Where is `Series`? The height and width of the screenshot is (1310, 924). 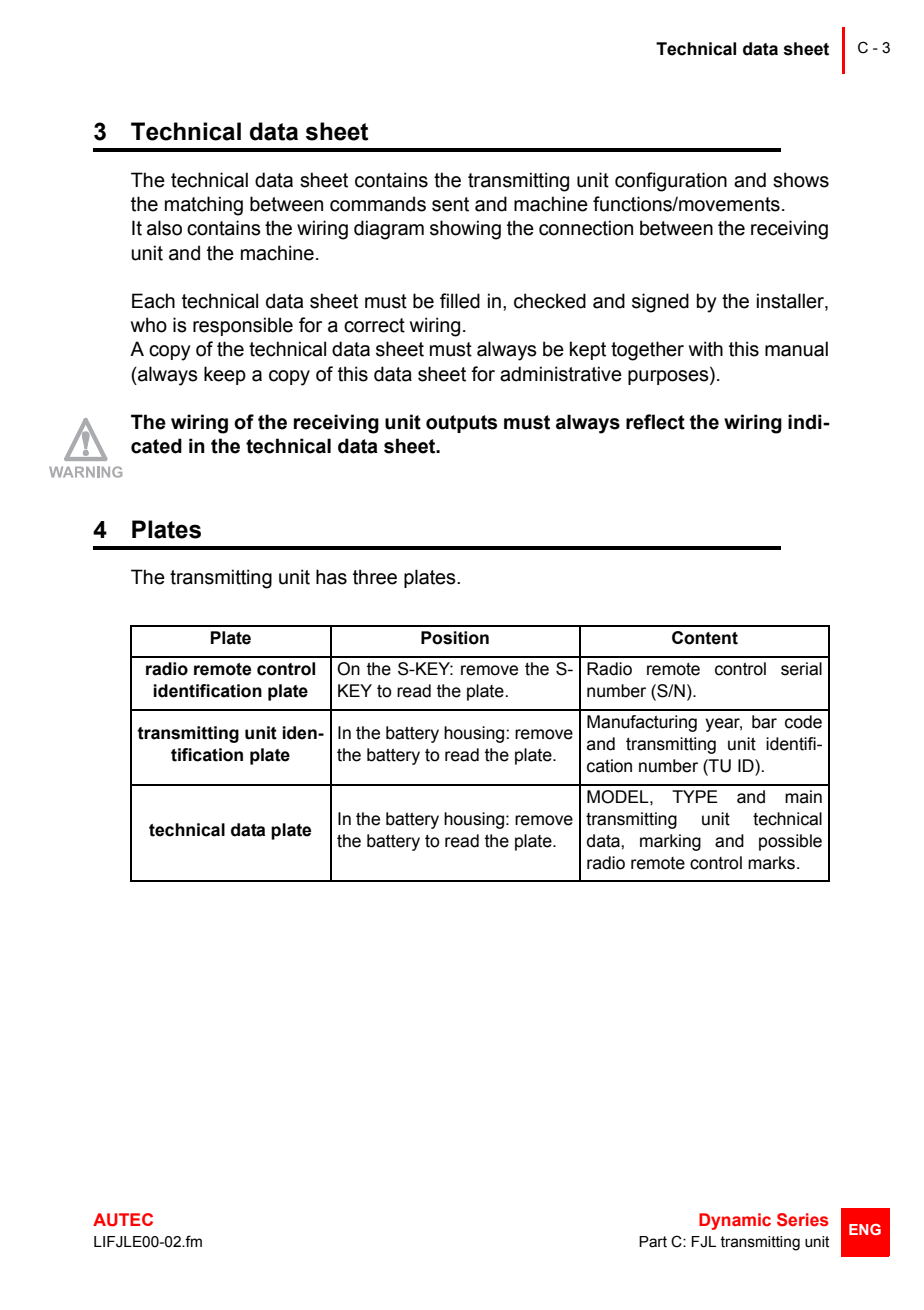
Series is located at coordinates (803, 1220).
